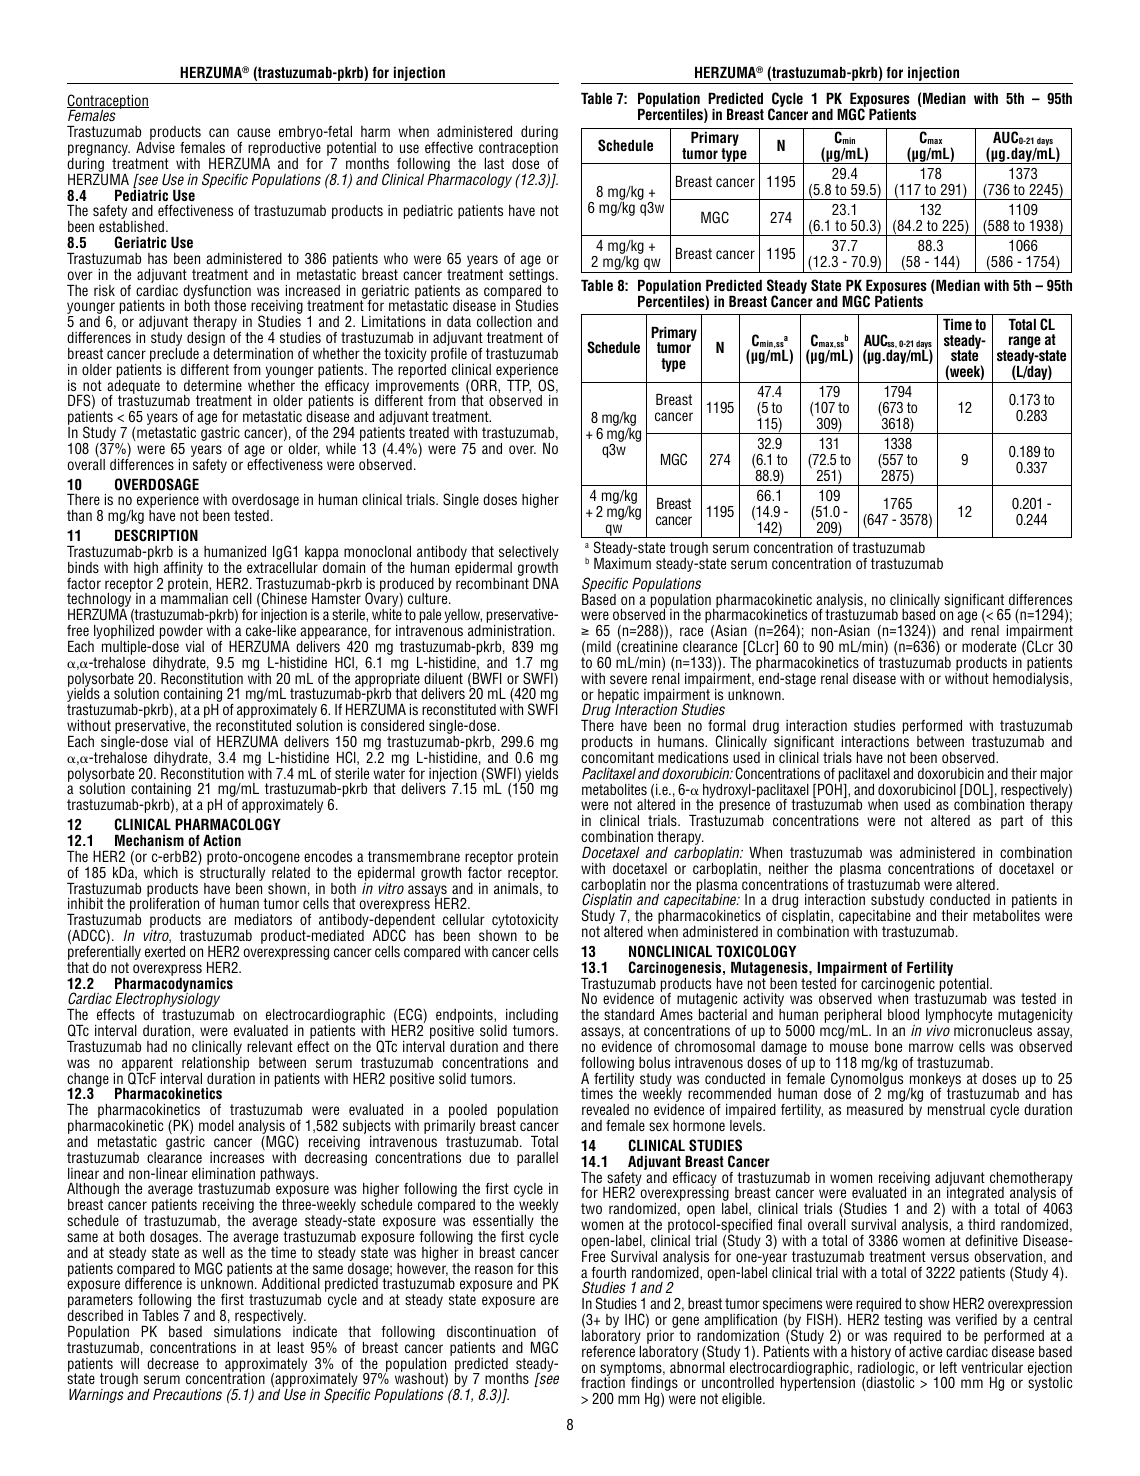  Describe the element at coordinates (617, 757) in the screenshot. I see `concomitant` at that location.
